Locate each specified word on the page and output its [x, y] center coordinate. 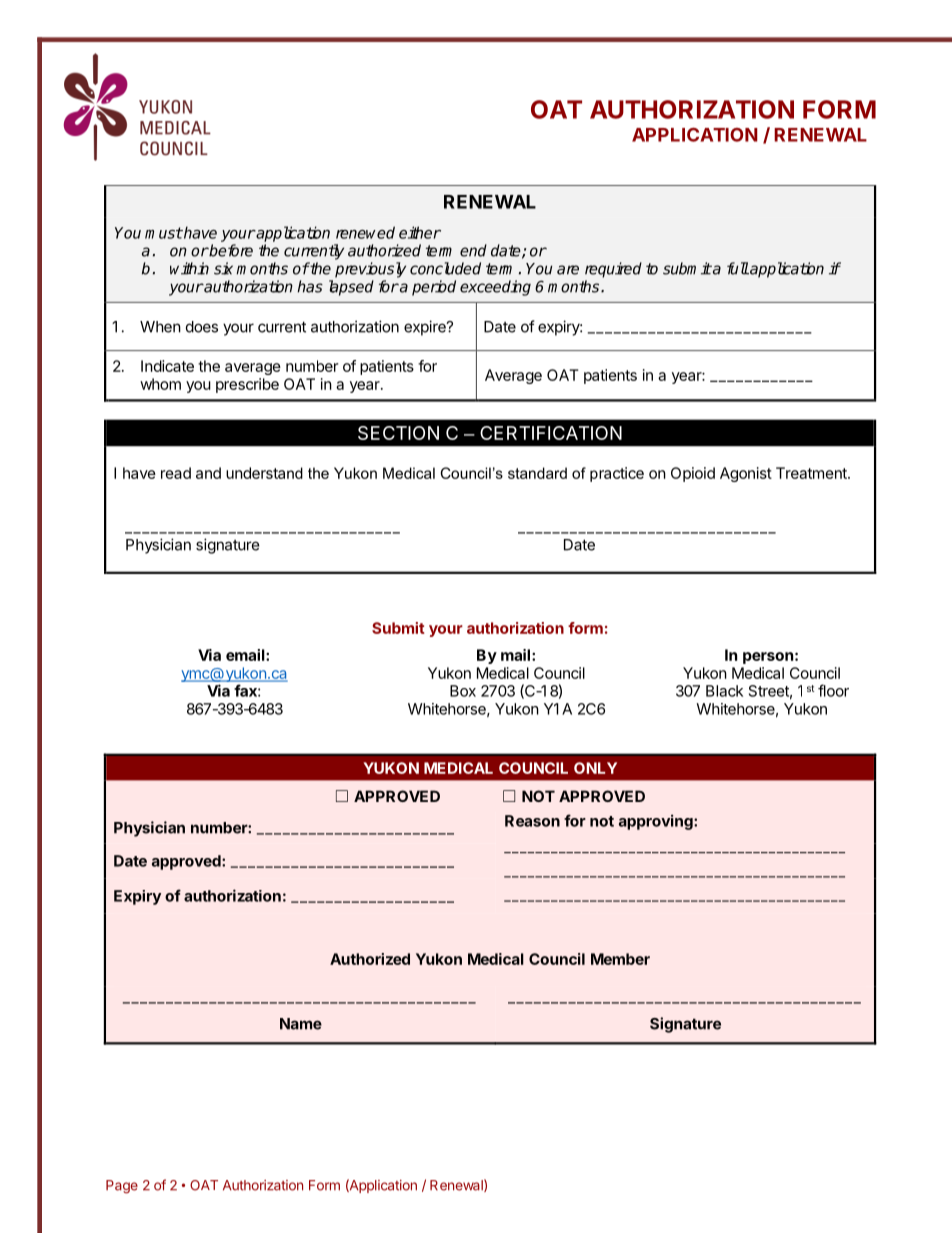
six [223, 268]
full [738, 268]
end [473, 250]
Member [620, 959]
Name [301, 1024]
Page [122, 1187]
